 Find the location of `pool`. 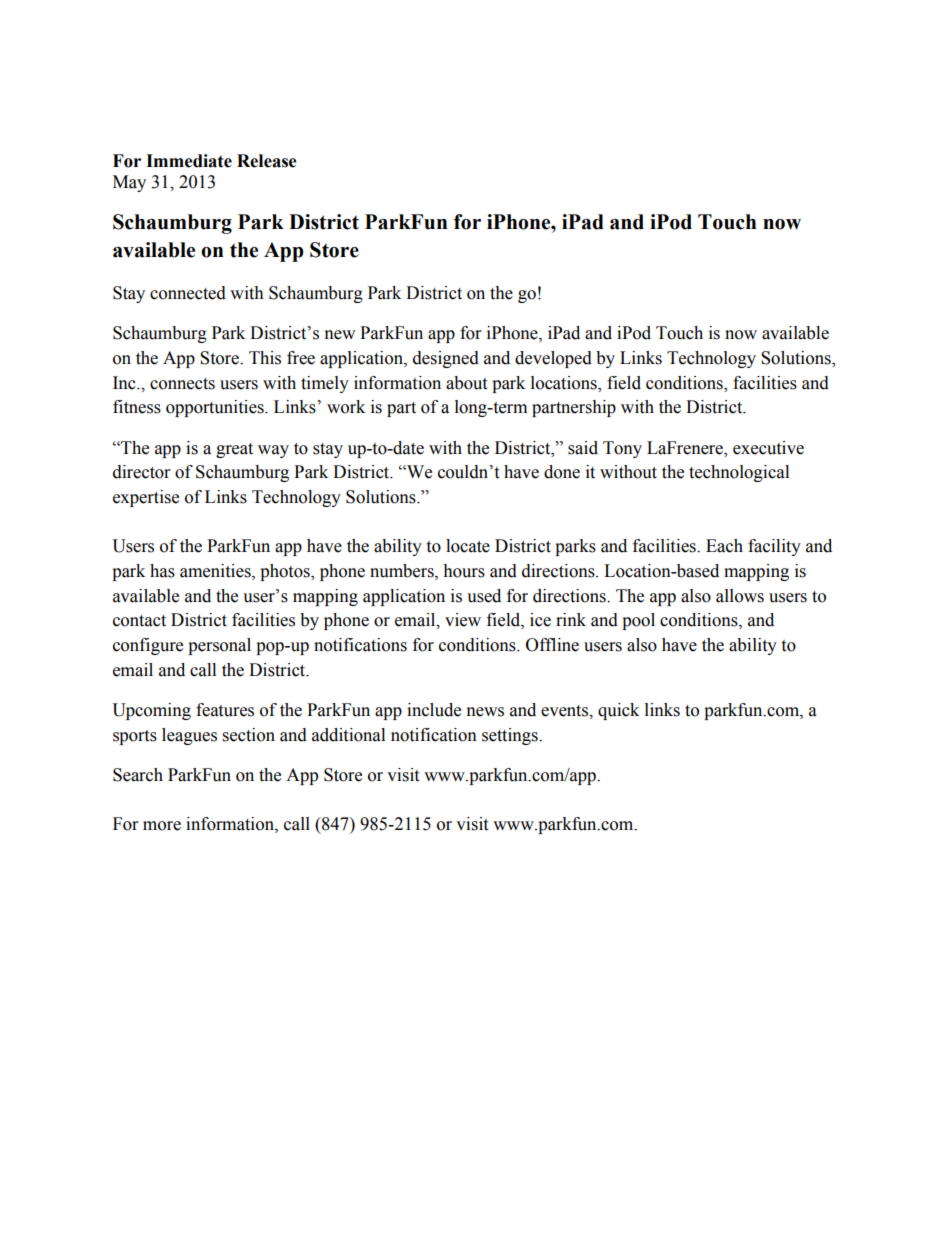

pool is located at coordinates (638, 621).
